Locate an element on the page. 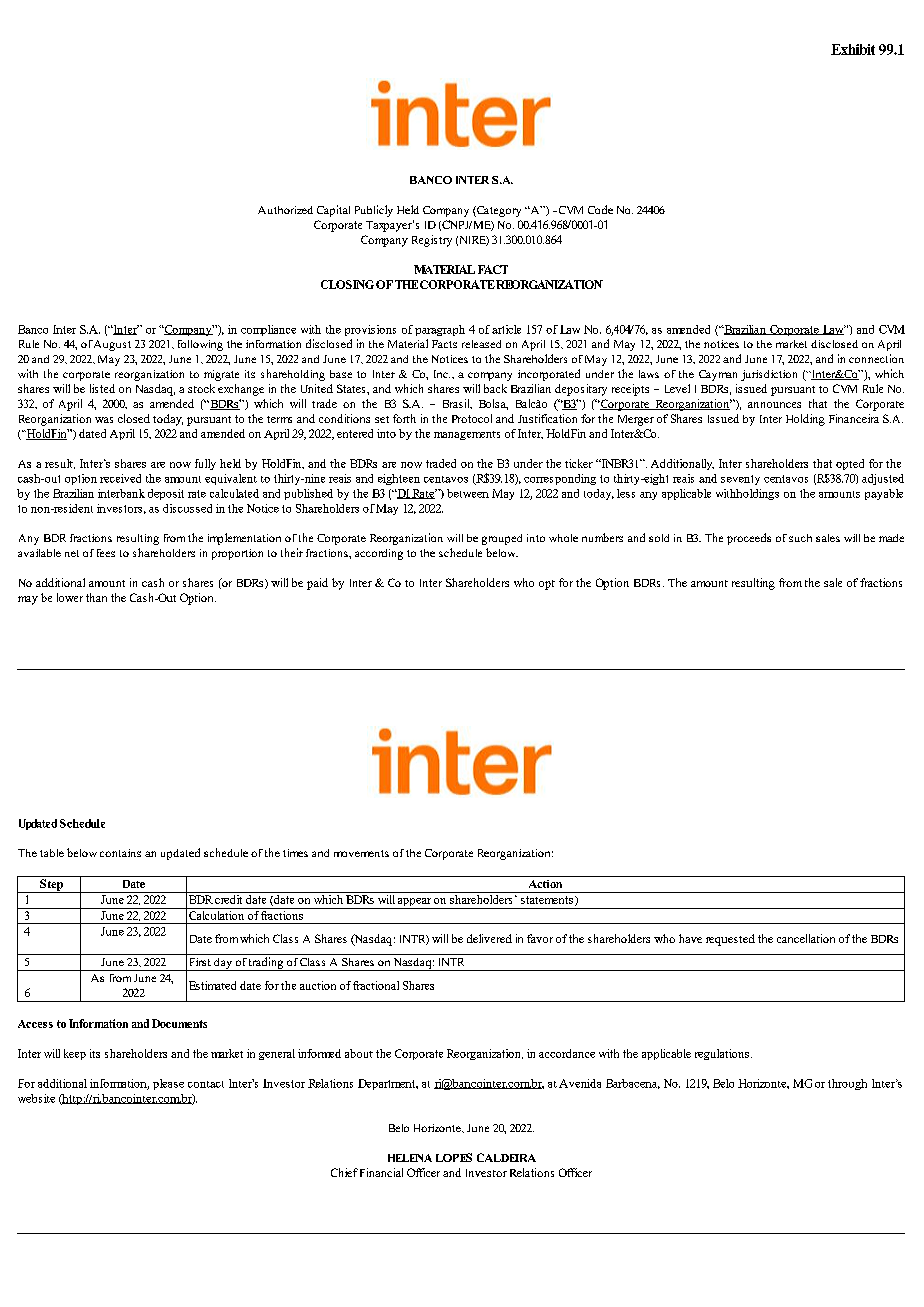  grouped is located at coordinates (502, 539).
